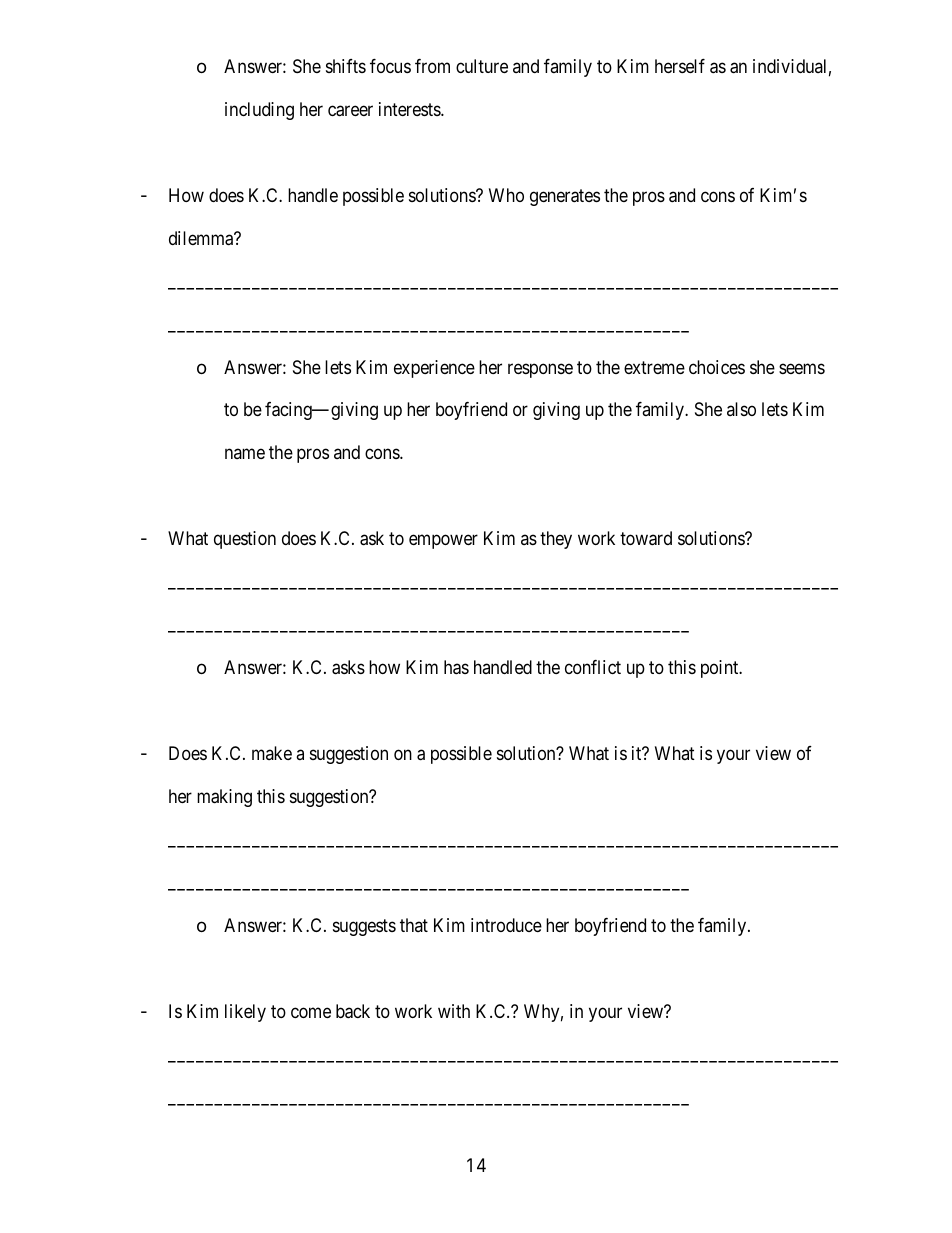 This screenshot has height=1233, width=952. I want to click on culture, so click(482, 66).
